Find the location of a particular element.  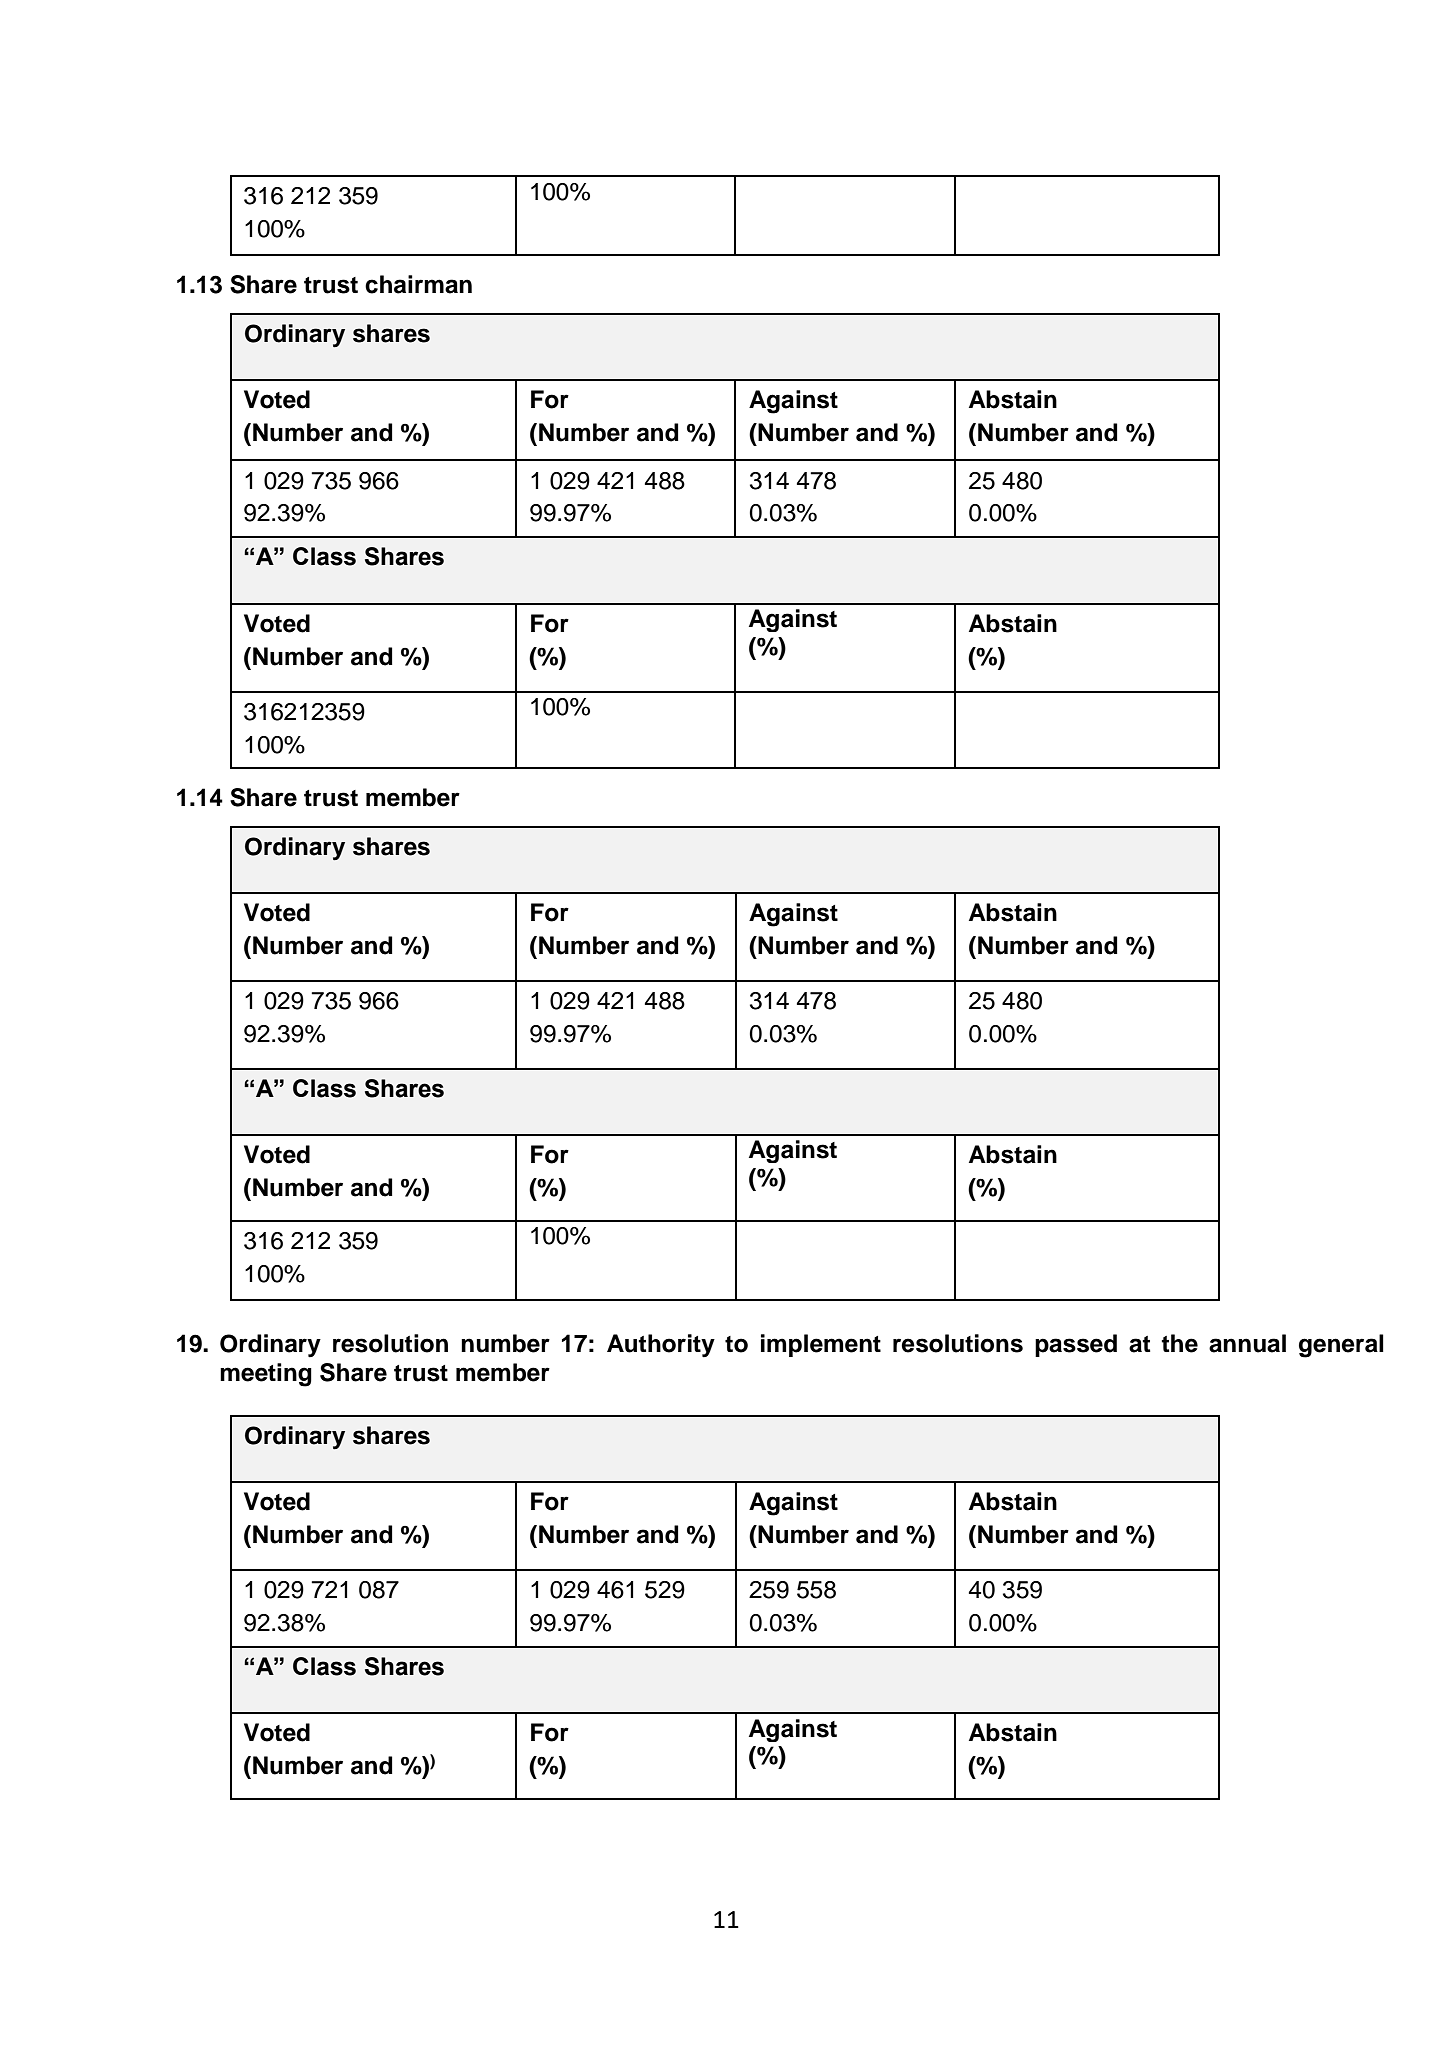

meeting is located at coordinates (266, 1375).
